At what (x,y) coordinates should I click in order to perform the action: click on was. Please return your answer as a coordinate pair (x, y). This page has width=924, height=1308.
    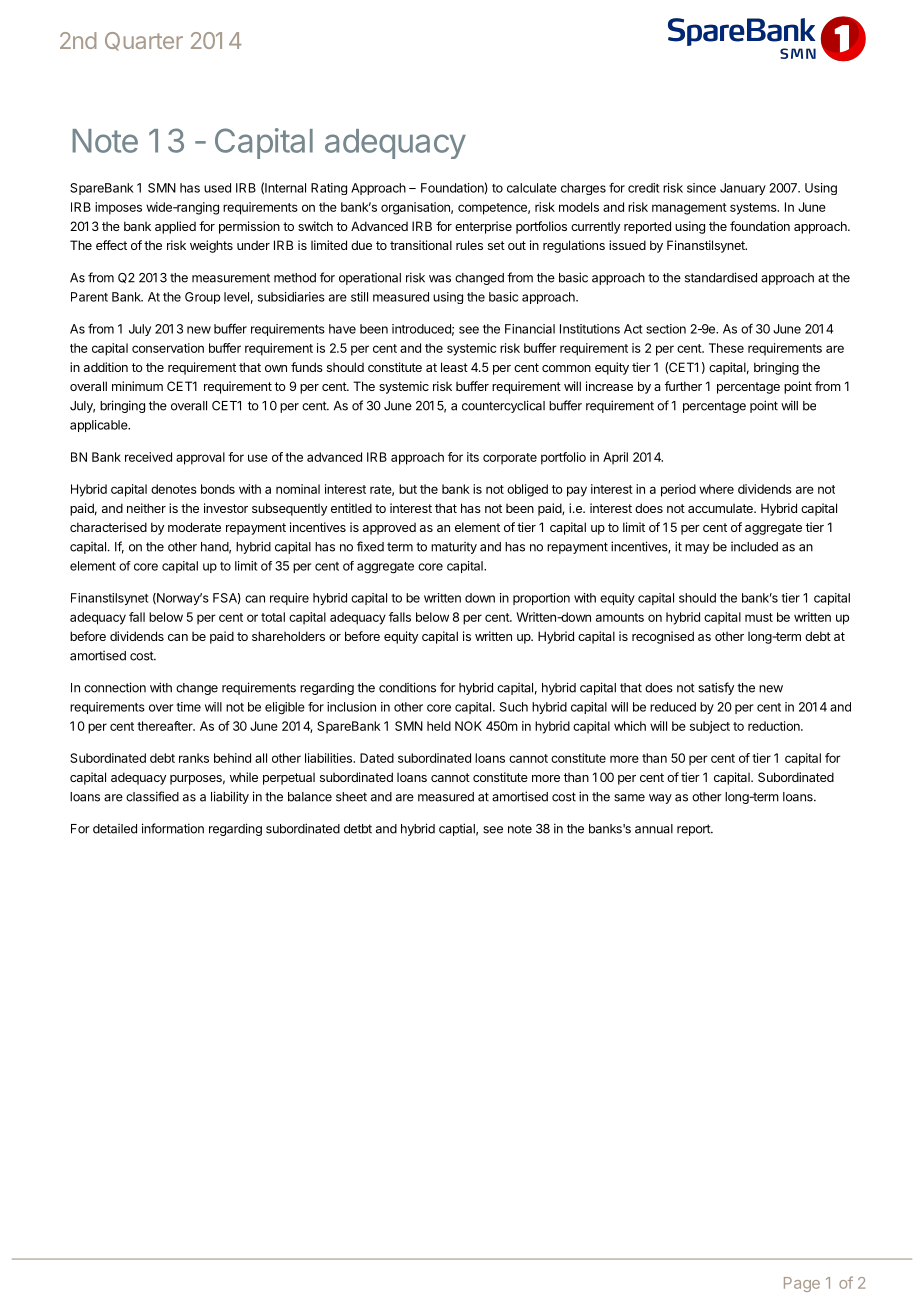
    Looking at the image, I should click on (440, 279).
